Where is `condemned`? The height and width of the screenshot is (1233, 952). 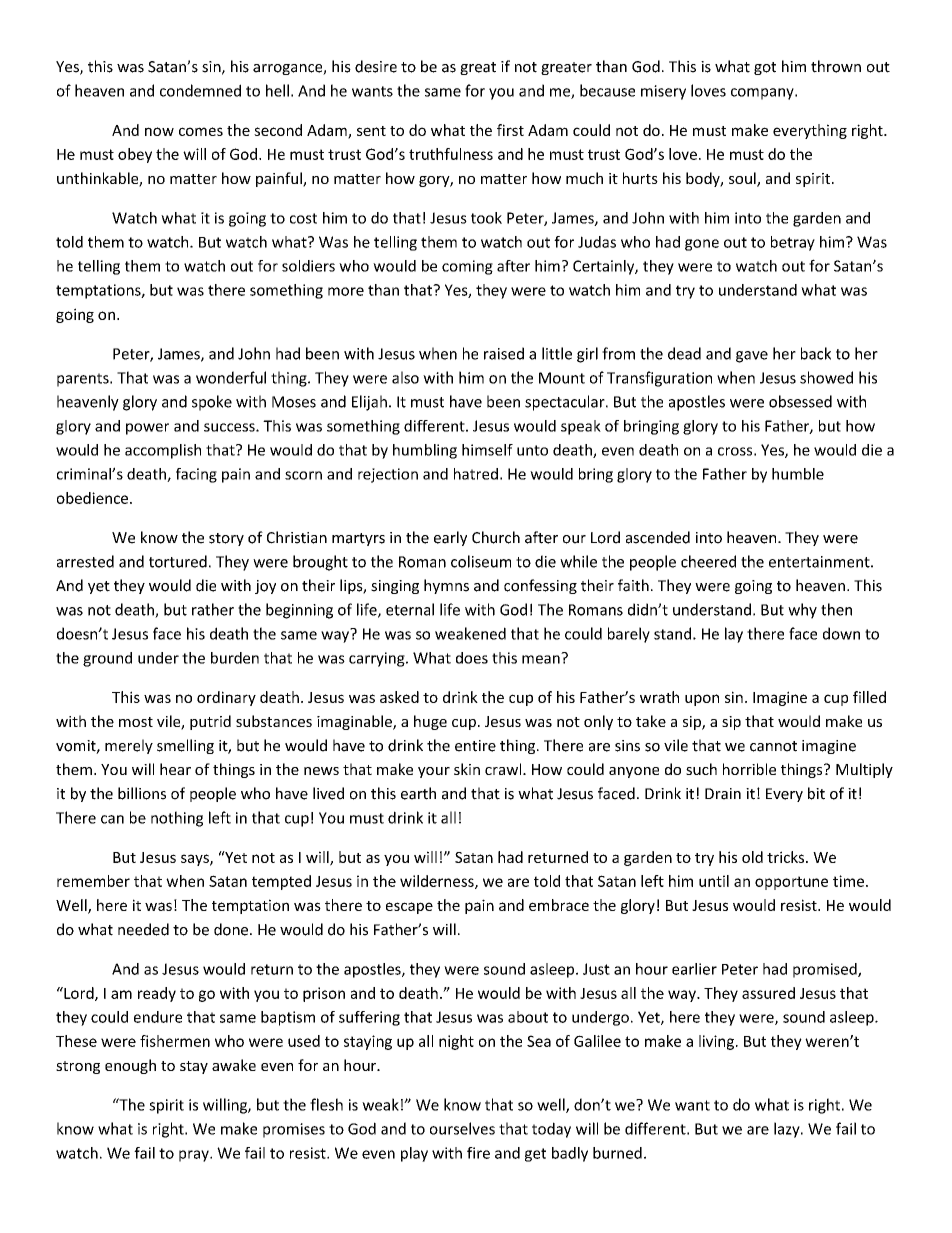 condemned is located at coordinates (200, 90).
